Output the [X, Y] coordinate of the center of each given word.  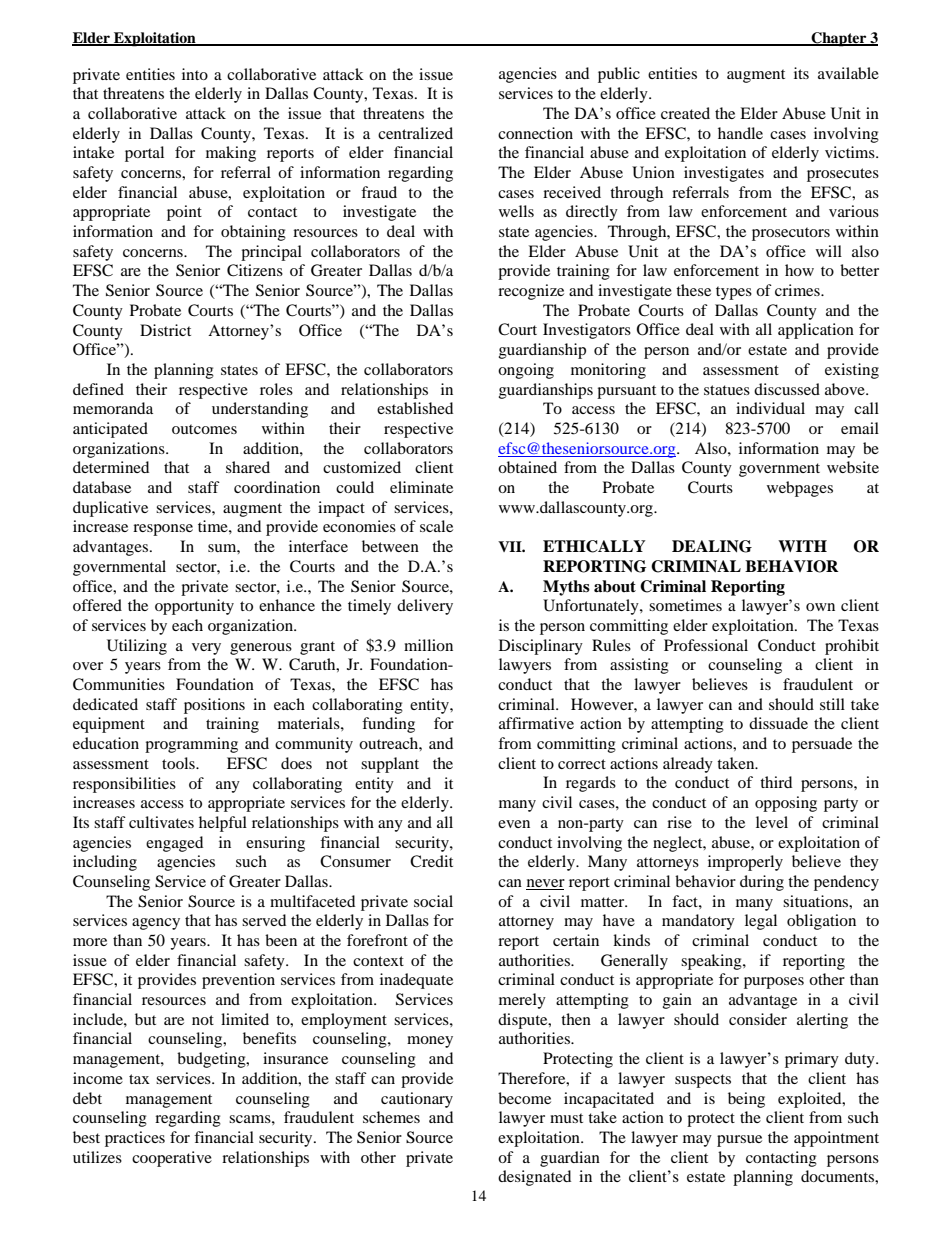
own [820, 607]
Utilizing [137, 647]
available [848, 73]
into [195, 74]
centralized [415, 133]
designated [534, 1178]
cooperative [172, 1159]
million [428, 645]
